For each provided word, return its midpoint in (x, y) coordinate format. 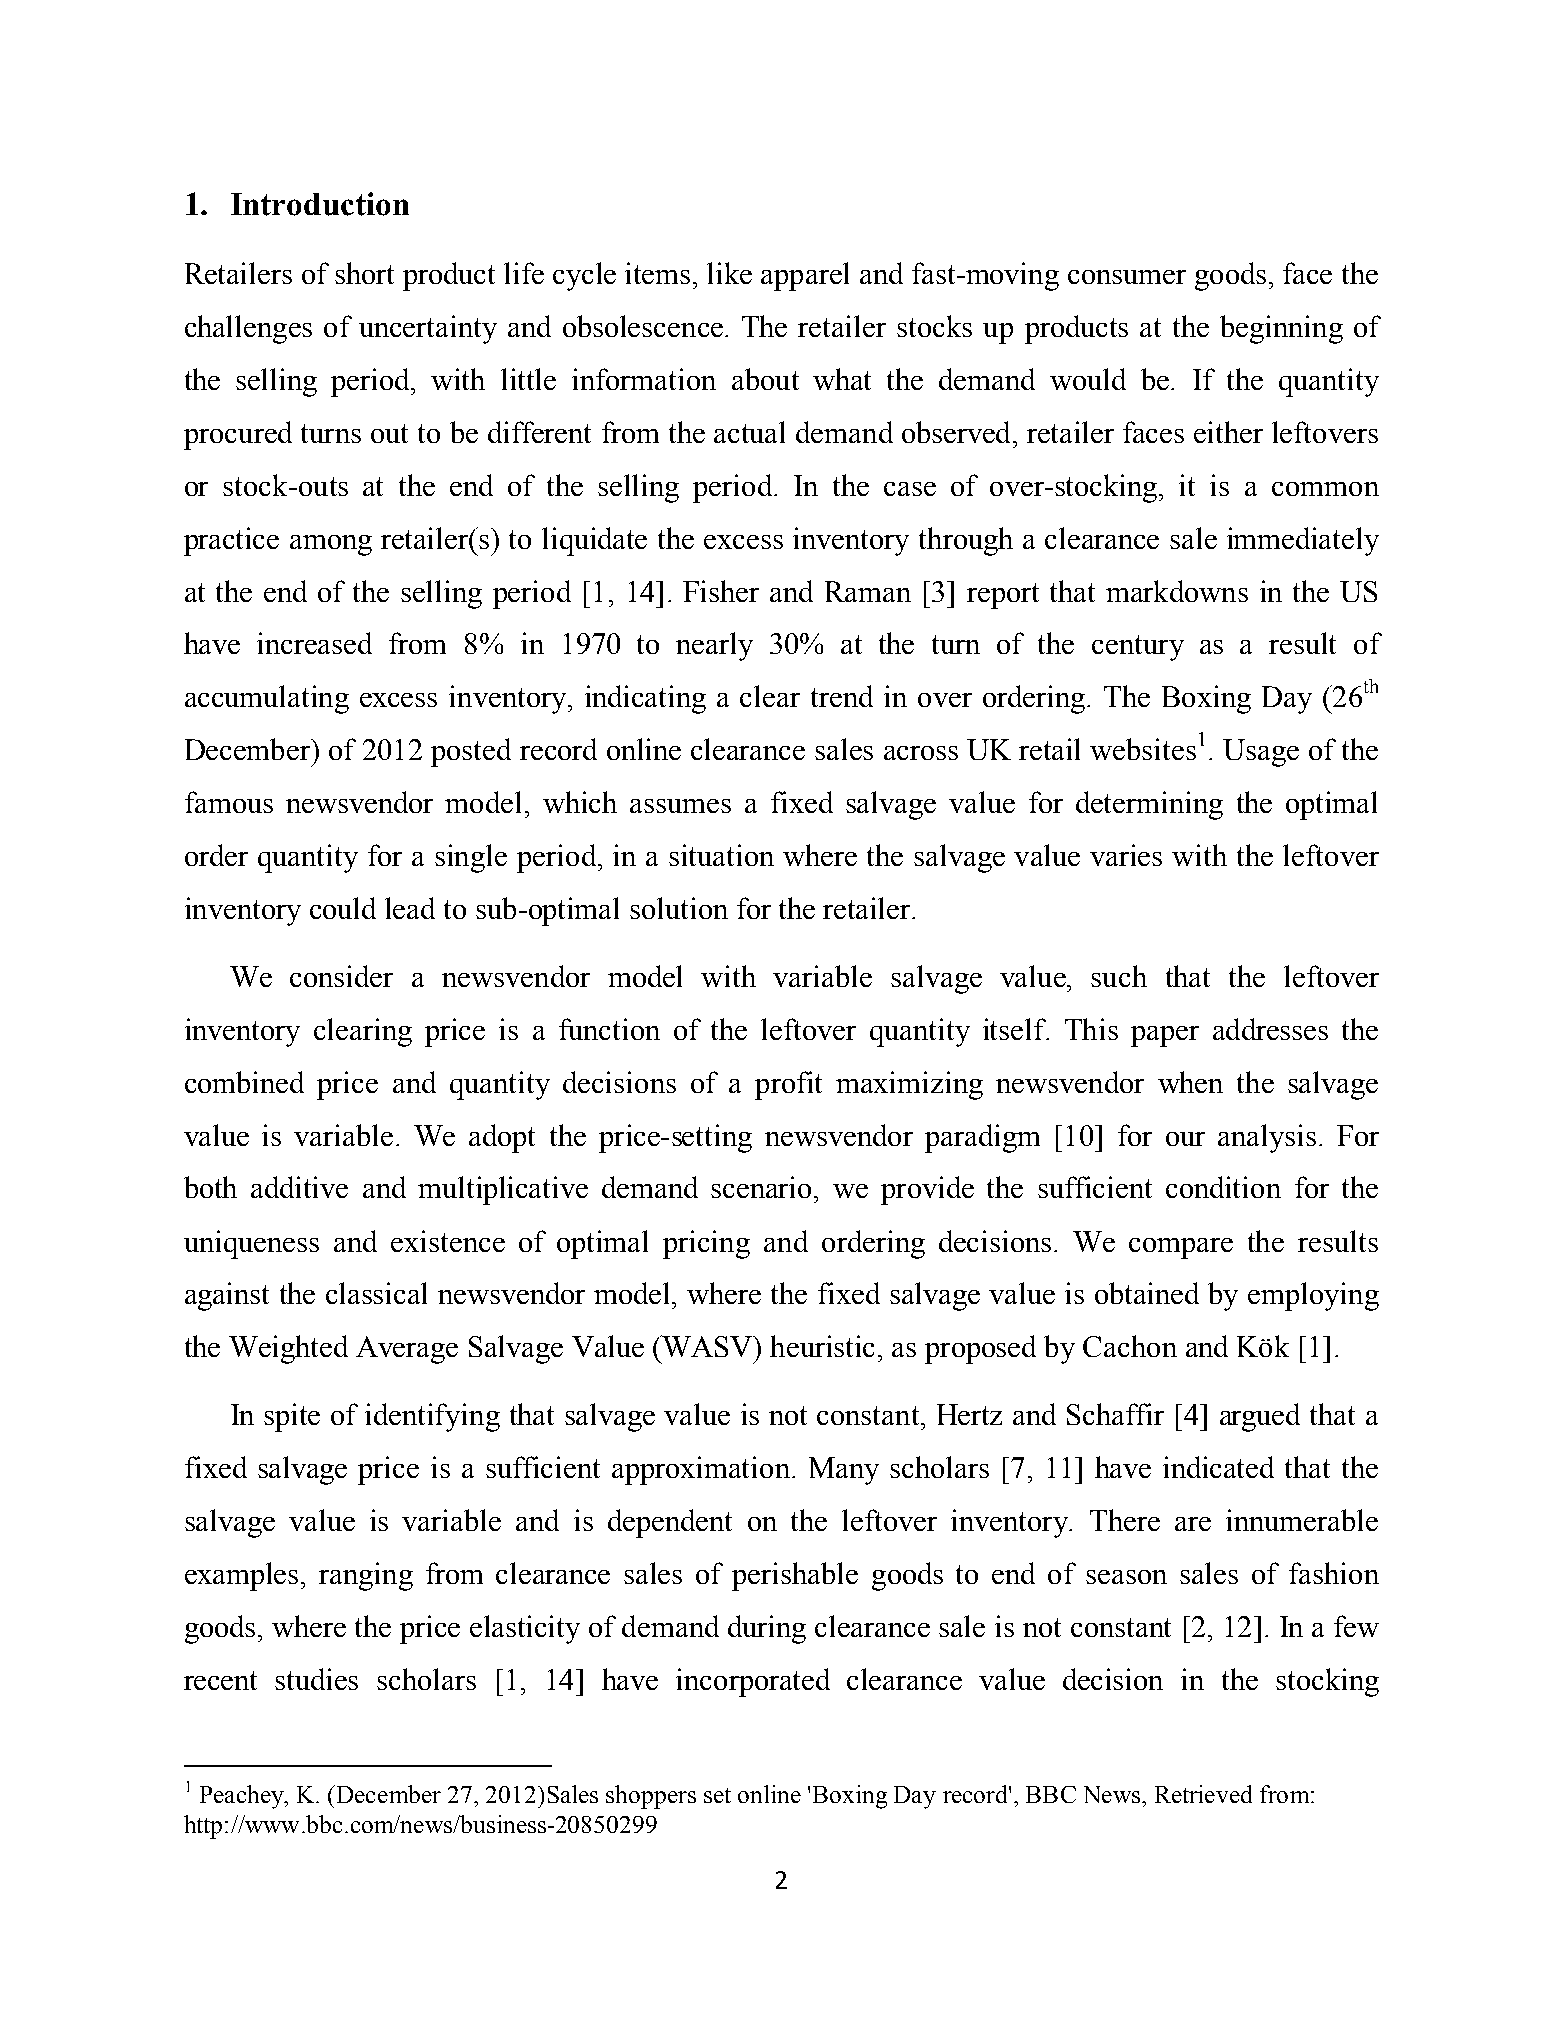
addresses (1270, 1029)
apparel (805, 276)
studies (316, 1679)
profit (788, 1085)
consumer (1127, 277)
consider (341, 976)
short (364, 273)
